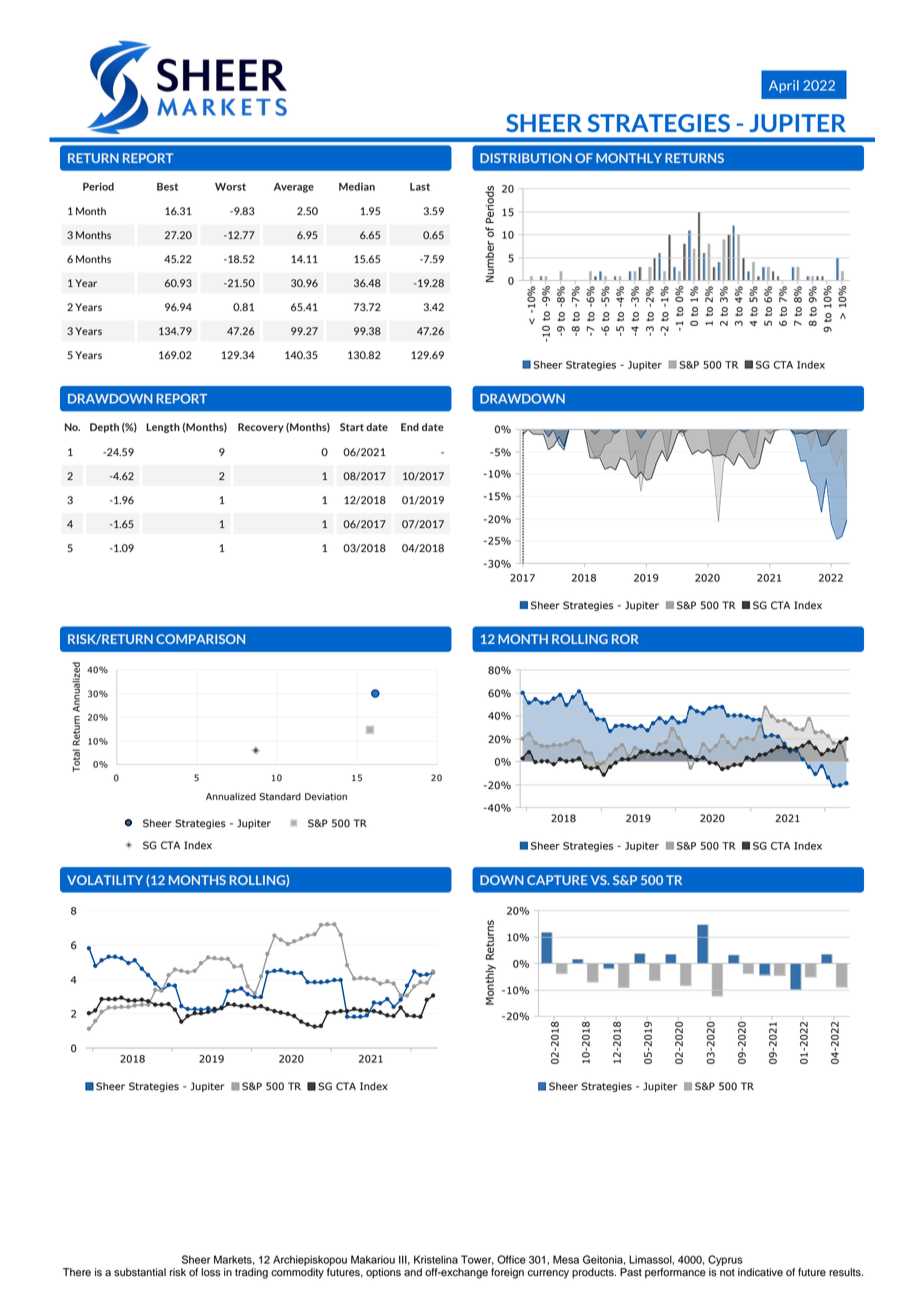 The image size is (924, 1308). Describe the element at coordinates (725, 1260) in the screenshot. I see `Cyprus` at that location.
